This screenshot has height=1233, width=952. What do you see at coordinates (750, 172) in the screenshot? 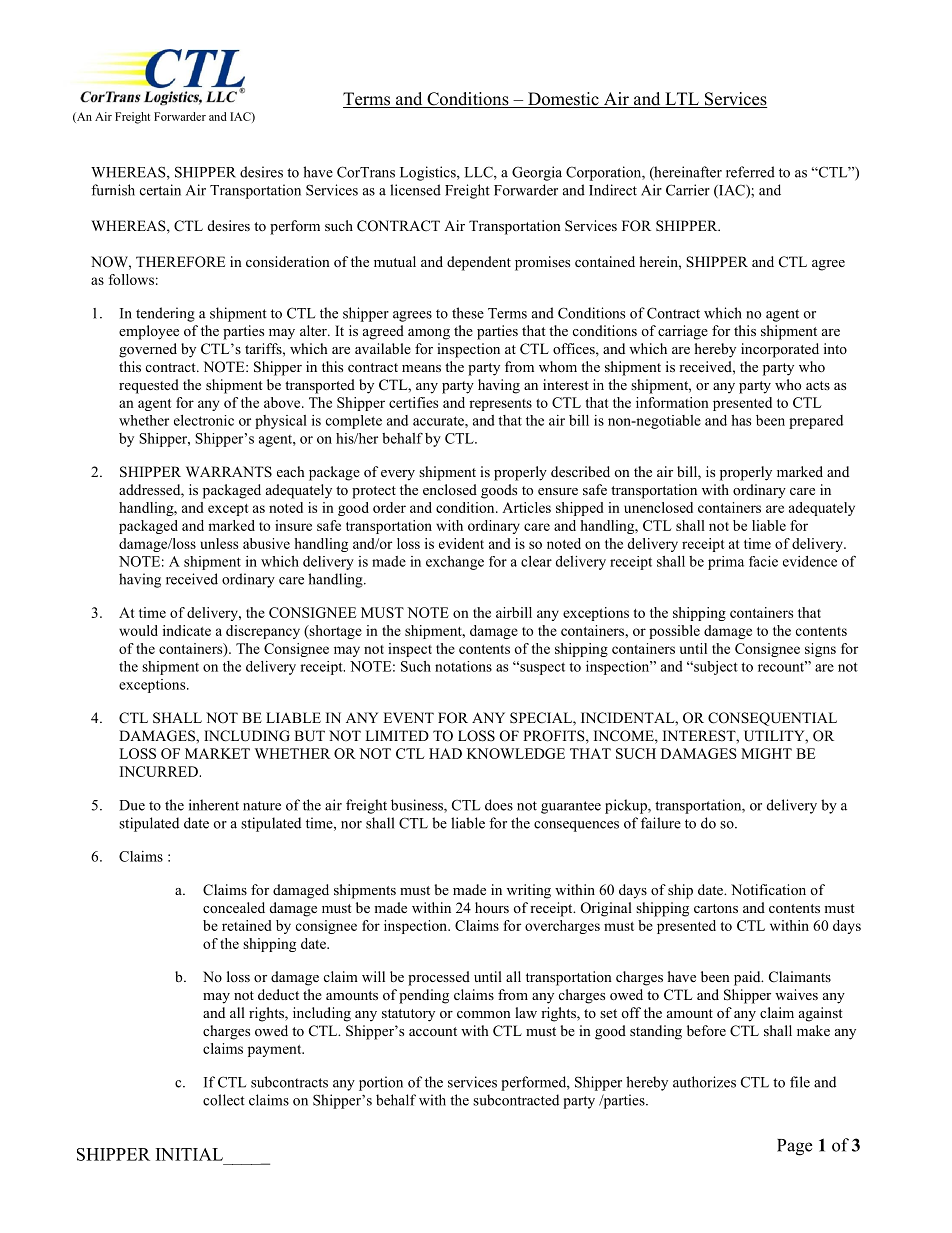
I see `referred` at bounding box center [750, 172].
